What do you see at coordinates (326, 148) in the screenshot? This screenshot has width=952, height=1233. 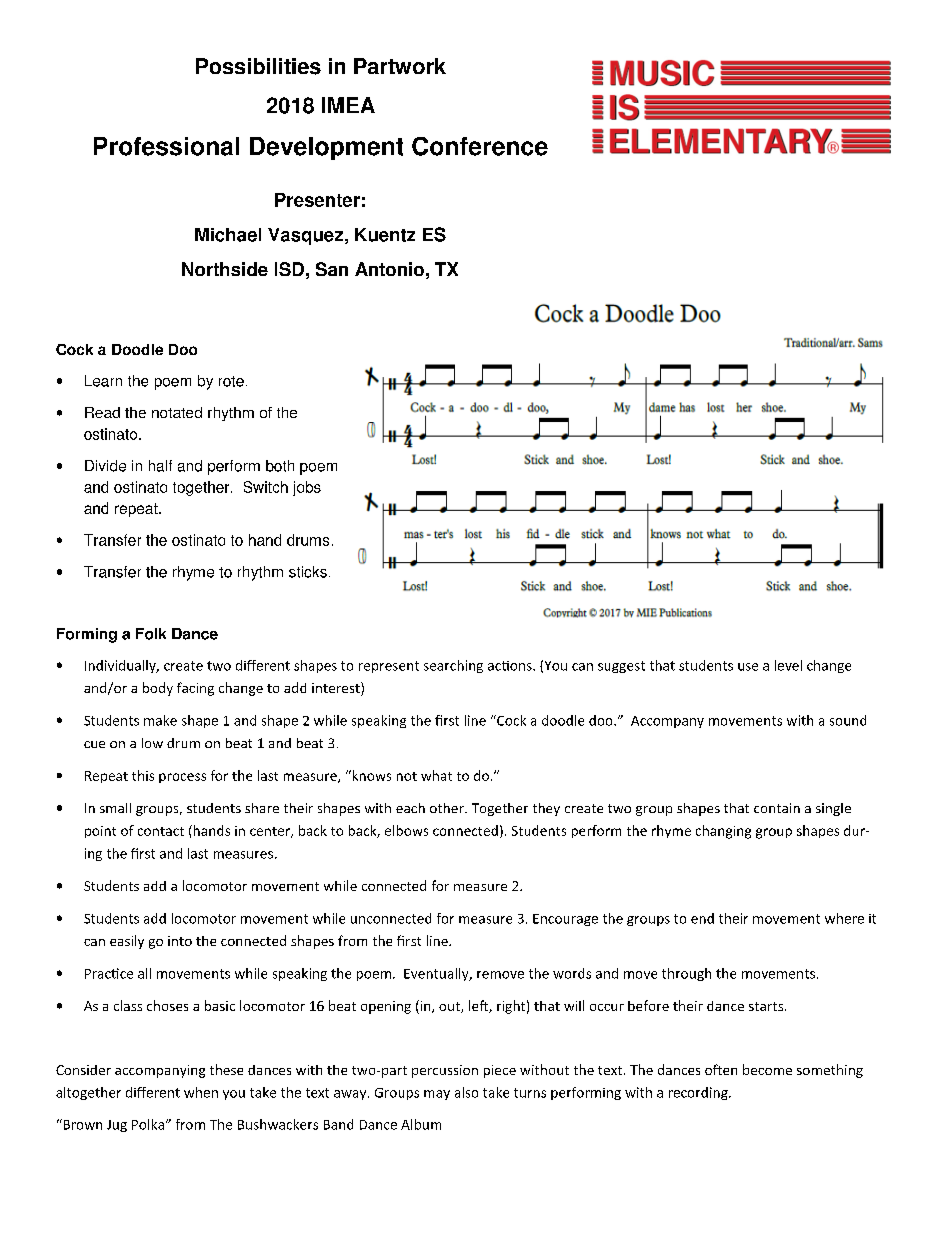 I see `Development` at bounding box center [326, 148].
